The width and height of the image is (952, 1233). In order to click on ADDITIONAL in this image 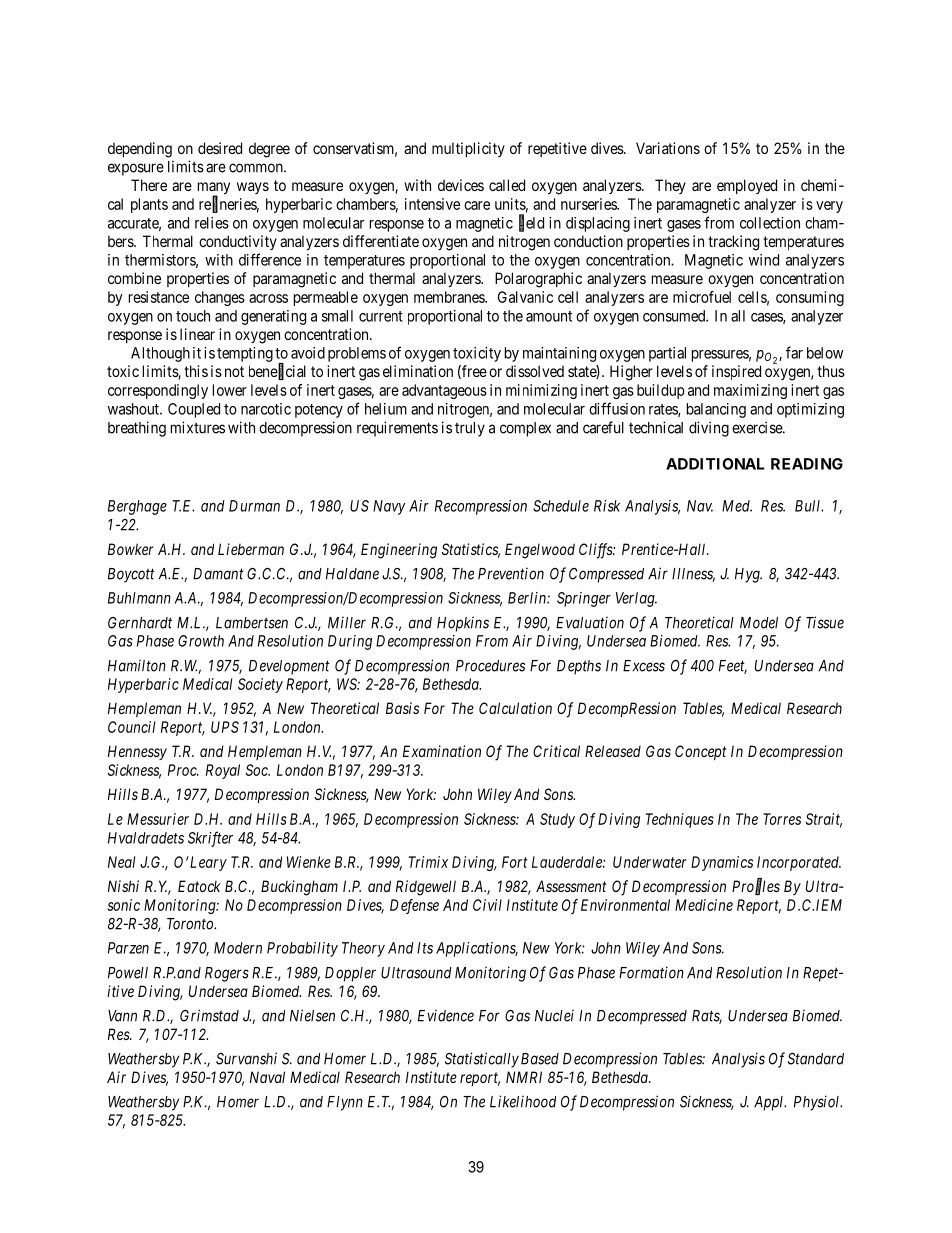, I will do `click(715, 464)`.
